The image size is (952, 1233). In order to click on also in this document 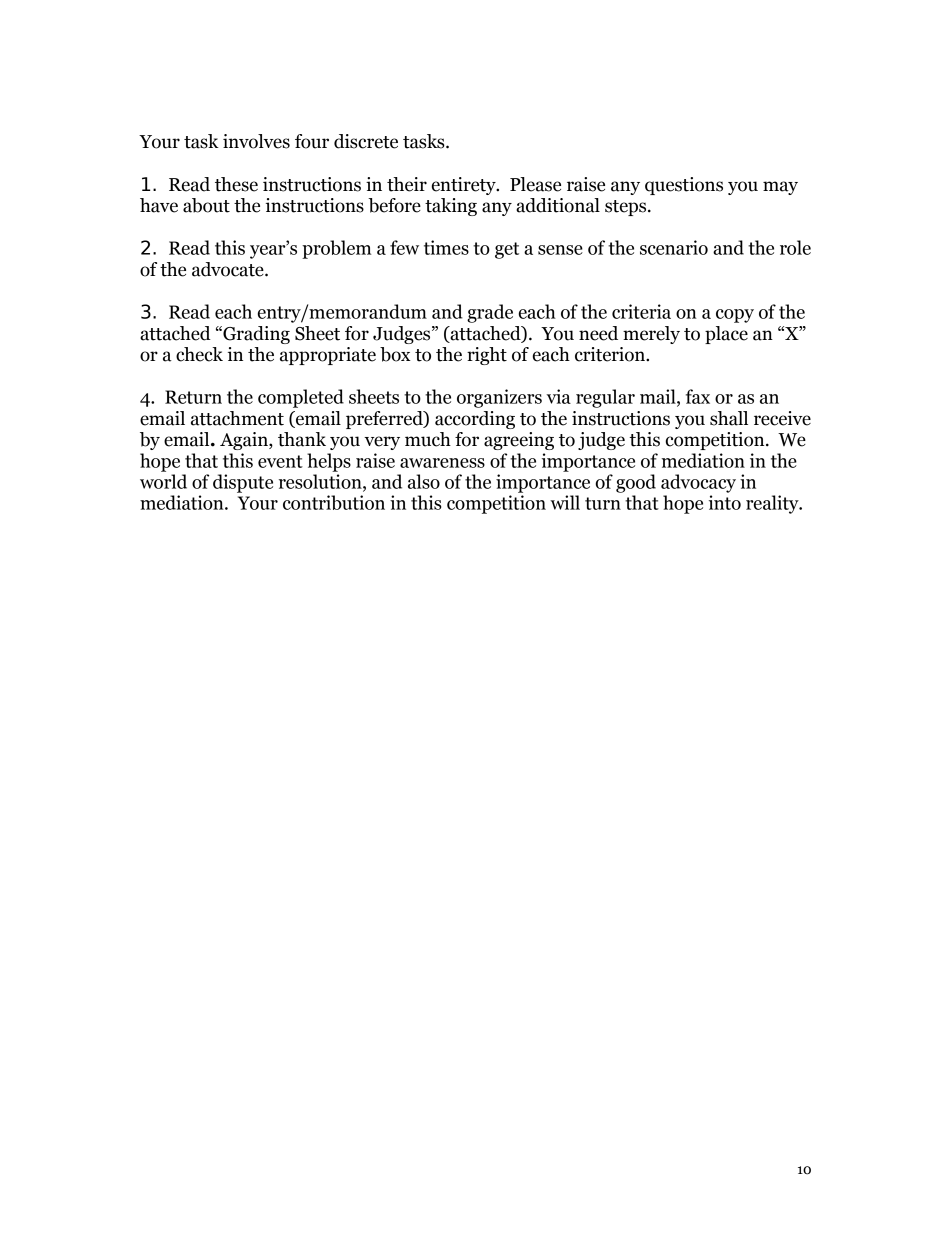, I will do `click(424, 481)`.
